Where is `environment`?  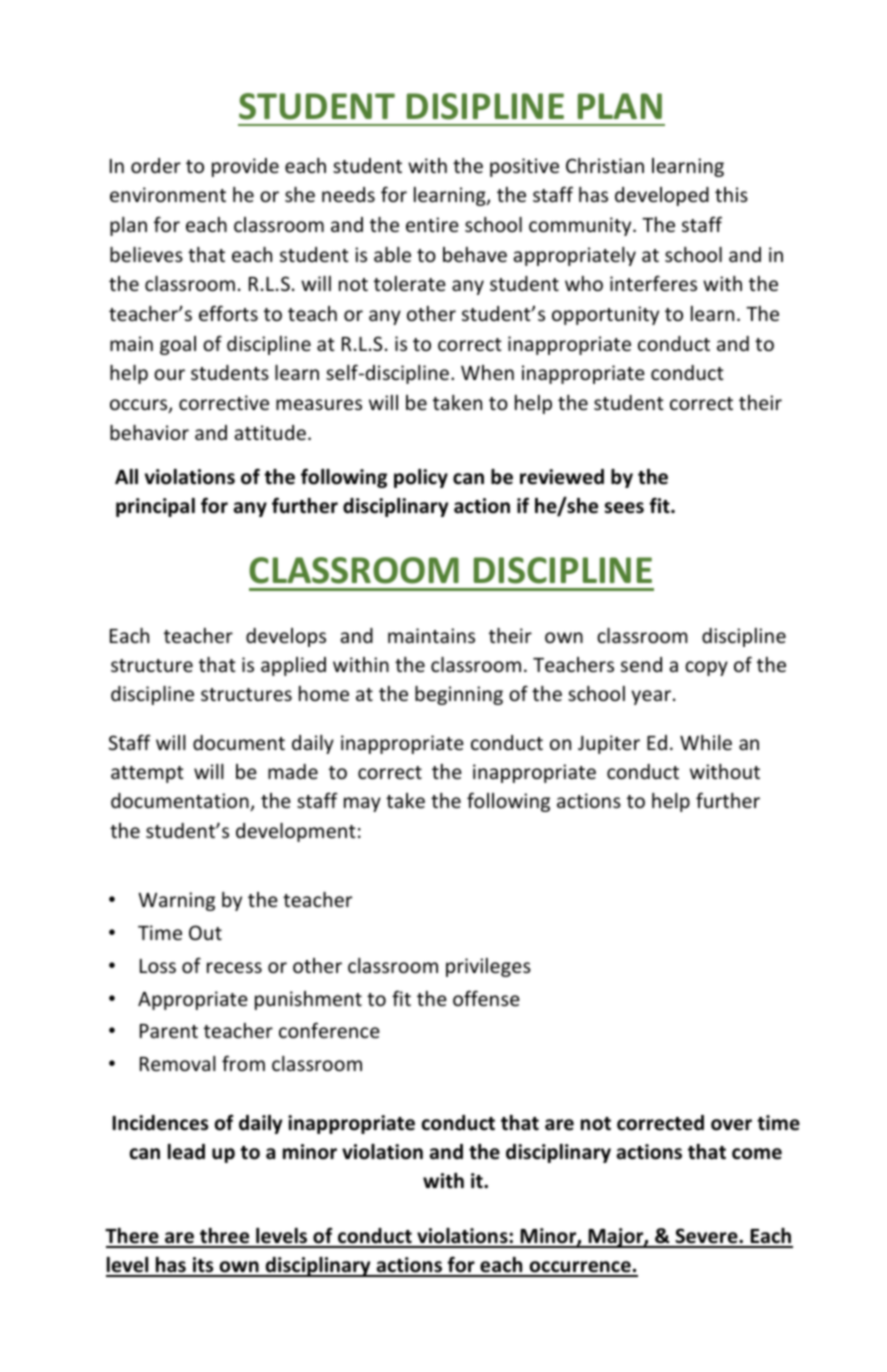
environment is located at coordinates (168, 194).
